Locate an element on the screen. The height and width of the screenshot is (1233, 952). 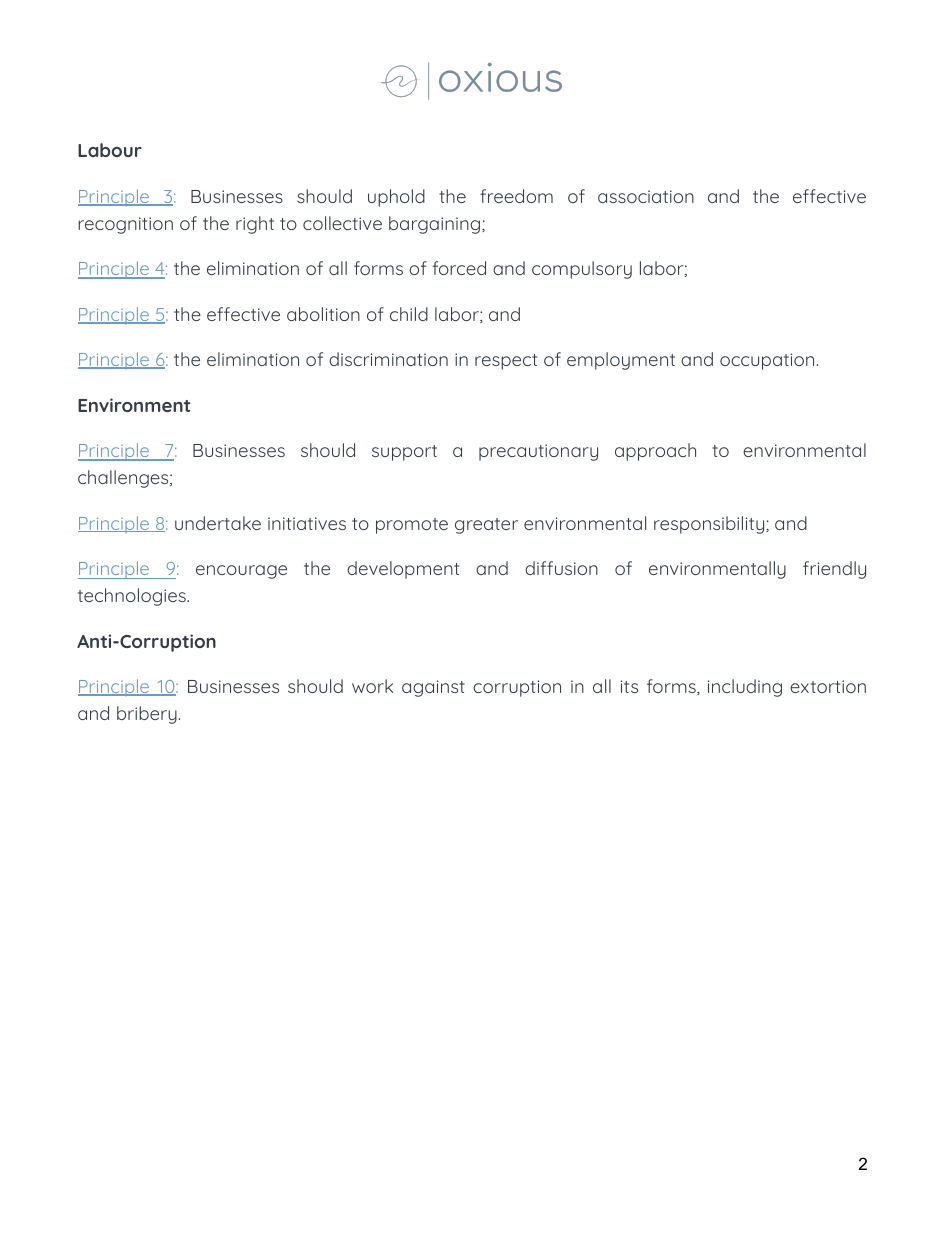
bribery is located at coordinates (147, 715).
